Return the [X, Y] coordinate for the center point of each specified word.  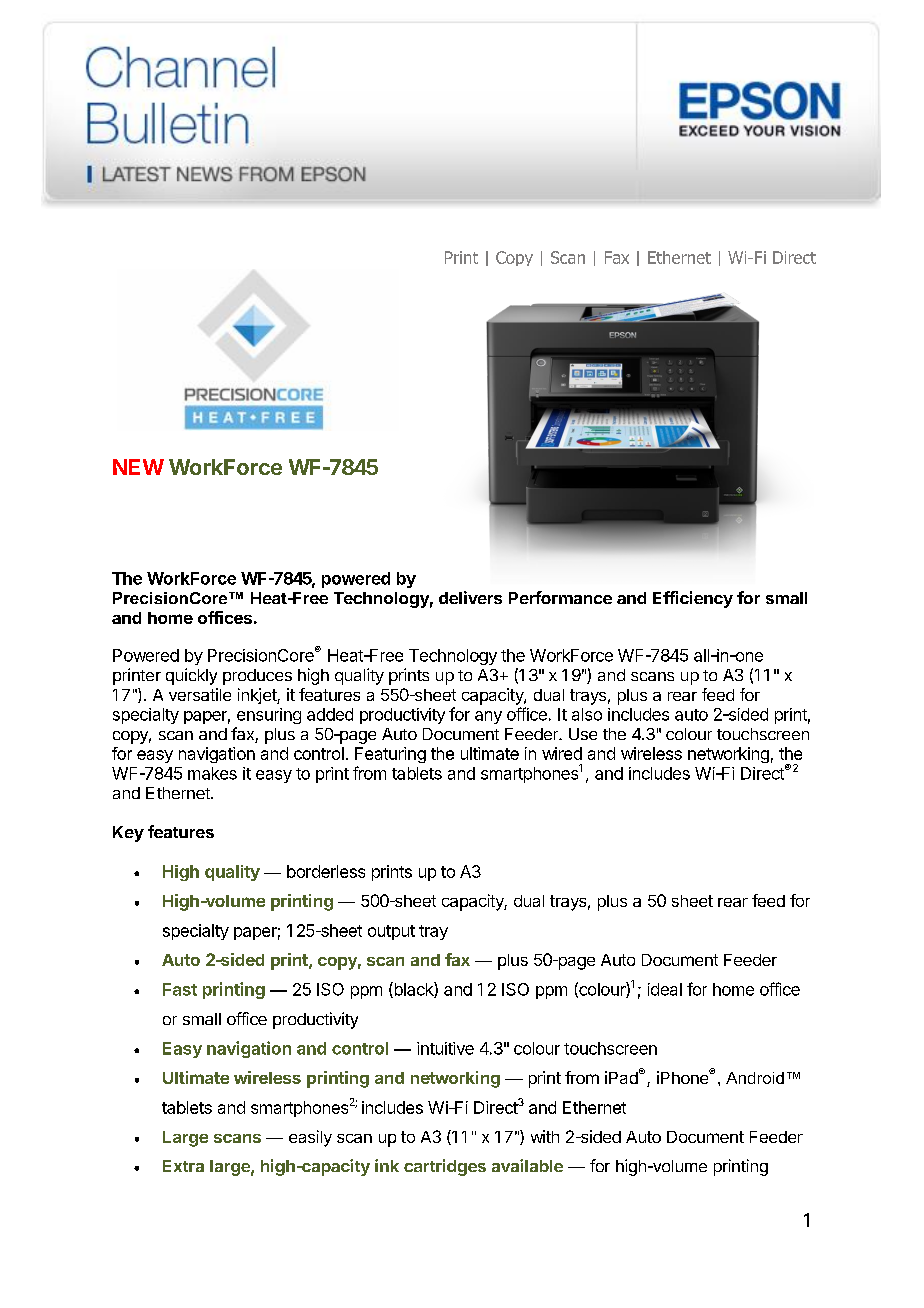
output [391, 932]
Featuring [390, 755]
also [587, 714]
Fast [180, 989]
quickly [191, 676]
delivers [470, 597]
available [527, 1165]
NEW [138, 467]
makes [212, 773]
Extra [183, 1166]
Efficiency [693, 599]
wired [562, 753]
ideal [665, 989]
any [488, 717]
